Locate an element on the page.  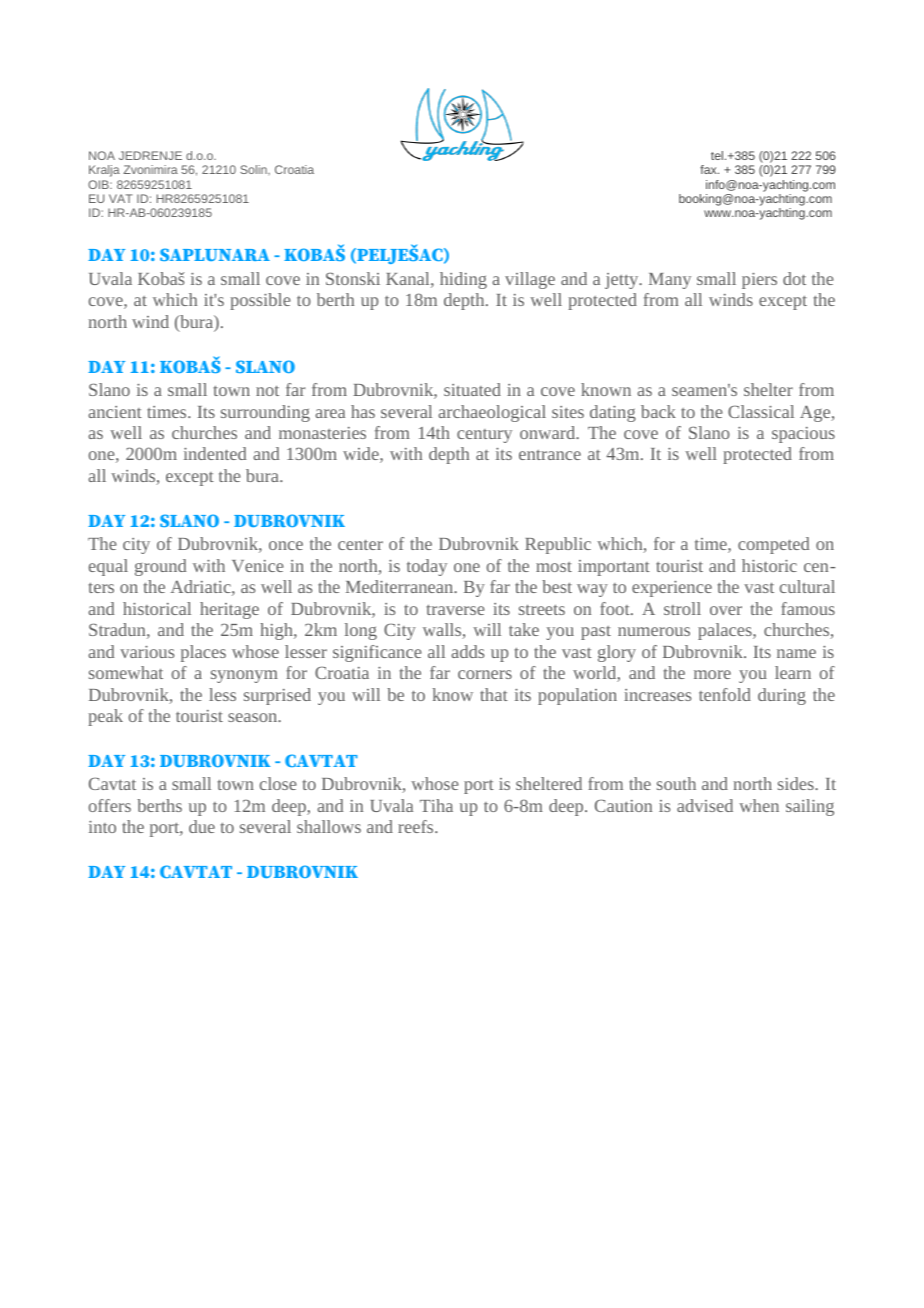
VAT is located at coordinates (121, 198).
